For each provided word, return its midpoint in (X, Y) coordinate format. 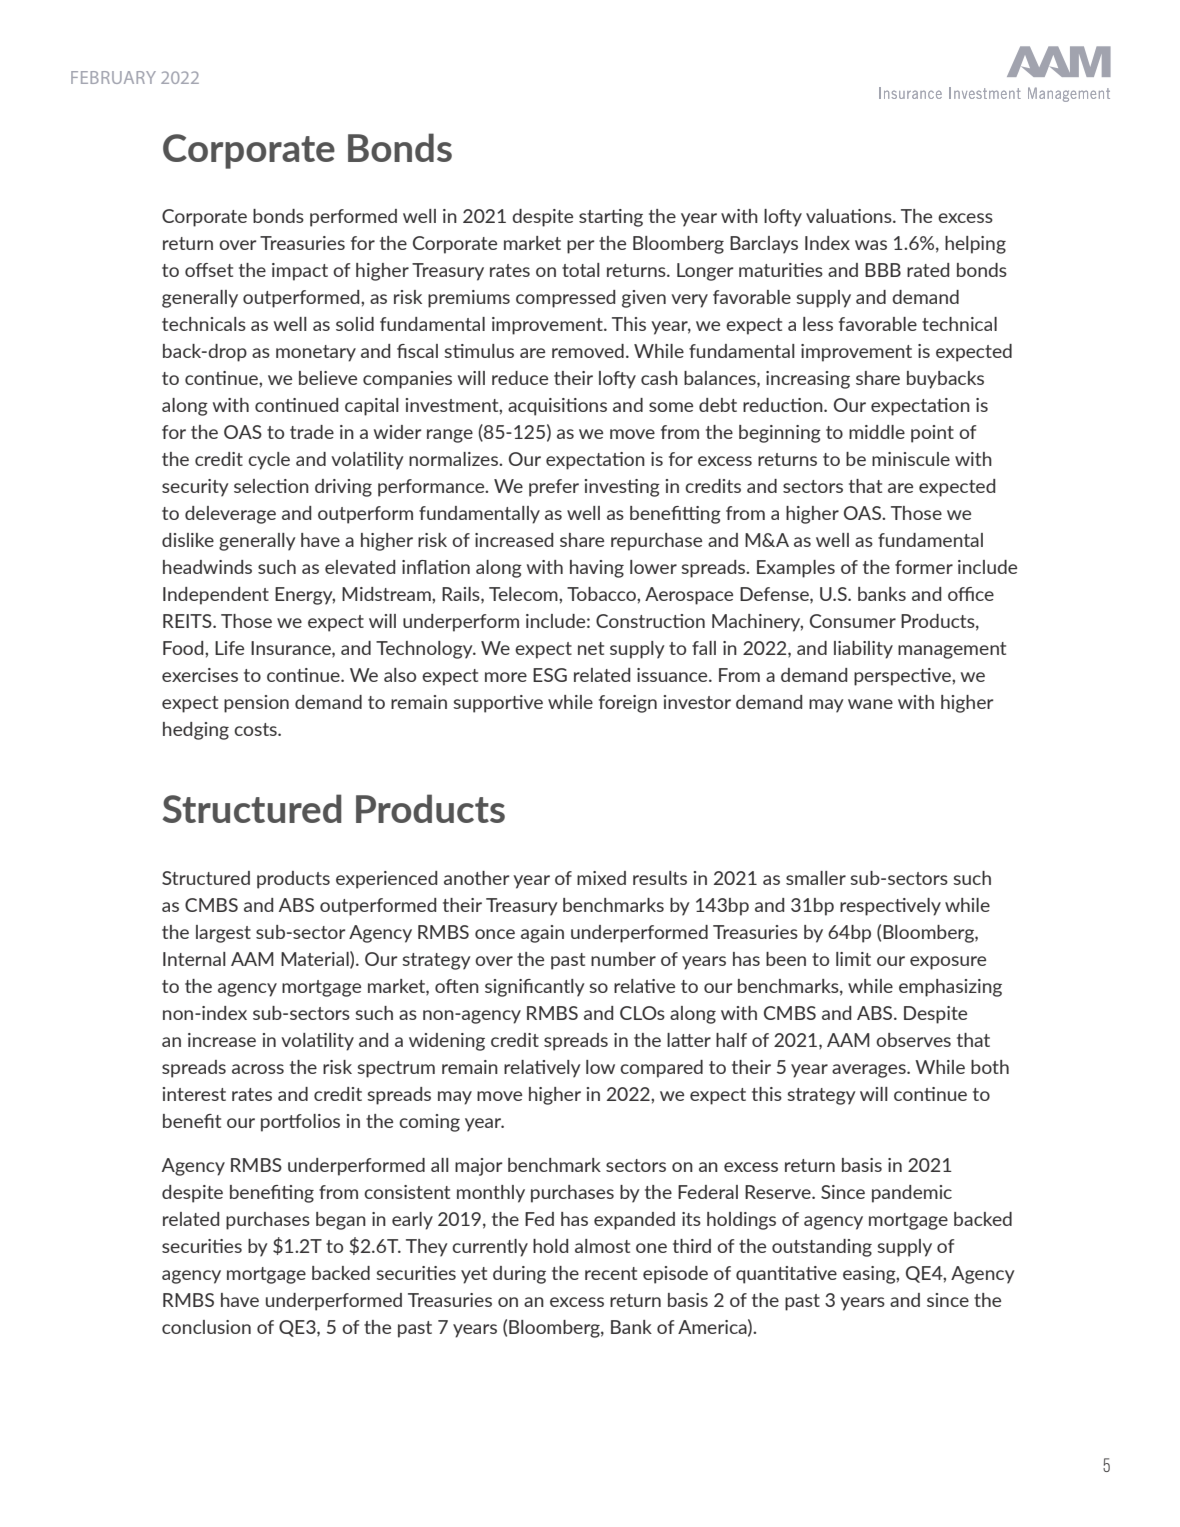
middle (877, 432)
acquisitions (557, 407)
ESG (550, 675)
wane (870, 704)
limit (853, 959)
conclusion (206, 1327)
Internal (194, 959)
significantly (535, 988)
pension (256, 704)
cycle (269, 461)
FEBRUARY (113, 77)
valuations (850, 216)
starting (611, 218)
